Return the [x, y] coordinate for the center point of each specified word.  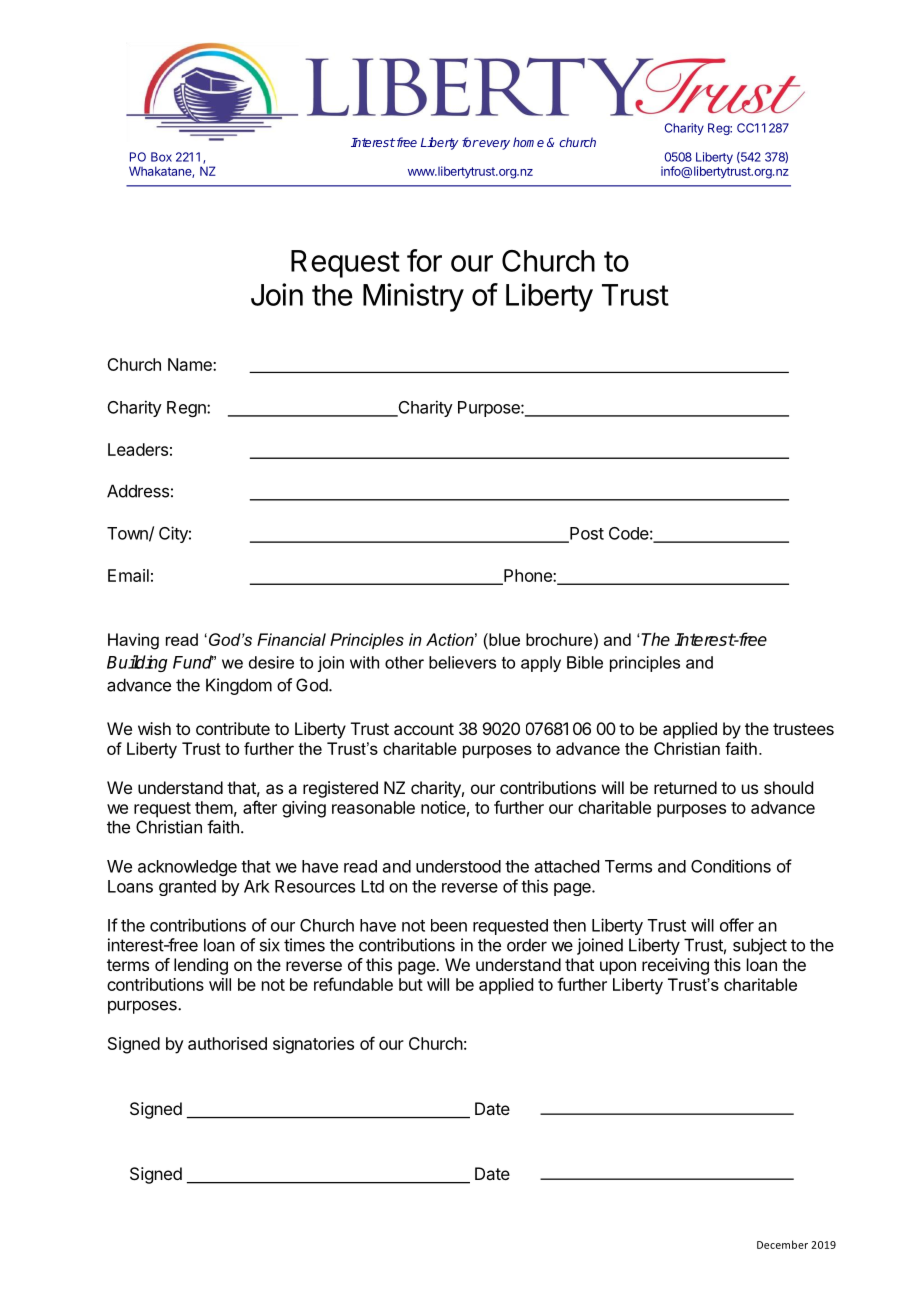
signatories [313, 1045]
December [782, 1244]
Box [161, 157]
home [528, 142]
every [494, 145]
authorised [227, 1043]
